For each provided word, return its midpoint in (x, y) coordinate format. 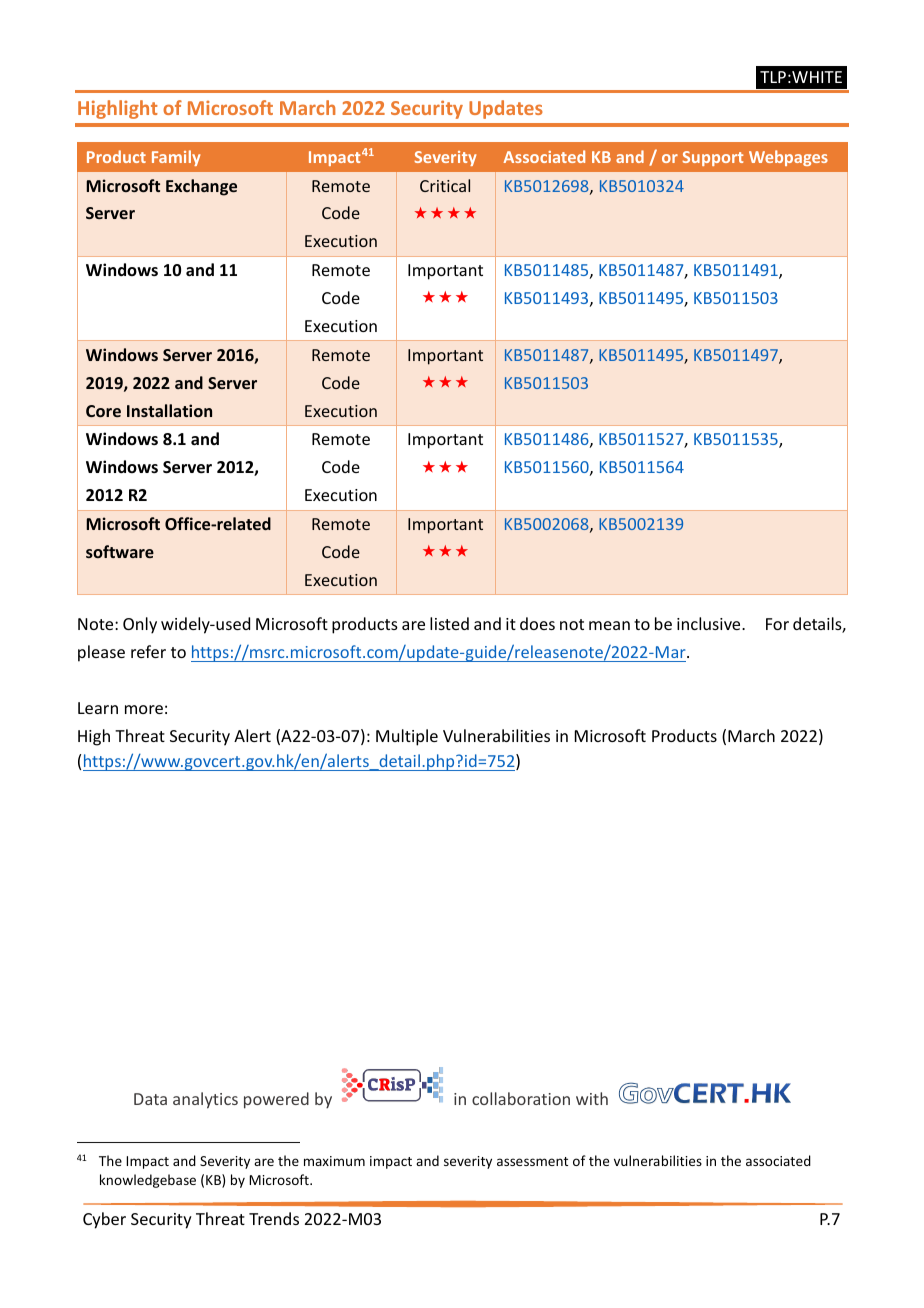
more (144, 709)
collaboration (521, 1098)
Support (712, 158)
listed (449, 623)
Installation (169, 410)
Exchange (201, 187)
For (777, 624)
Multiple (407, 737)
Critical (445, 185)
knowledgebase (148, 1181)
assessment (532, 1161)
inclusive (710, 623)
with (592, 1098)
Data (150, 1099)
